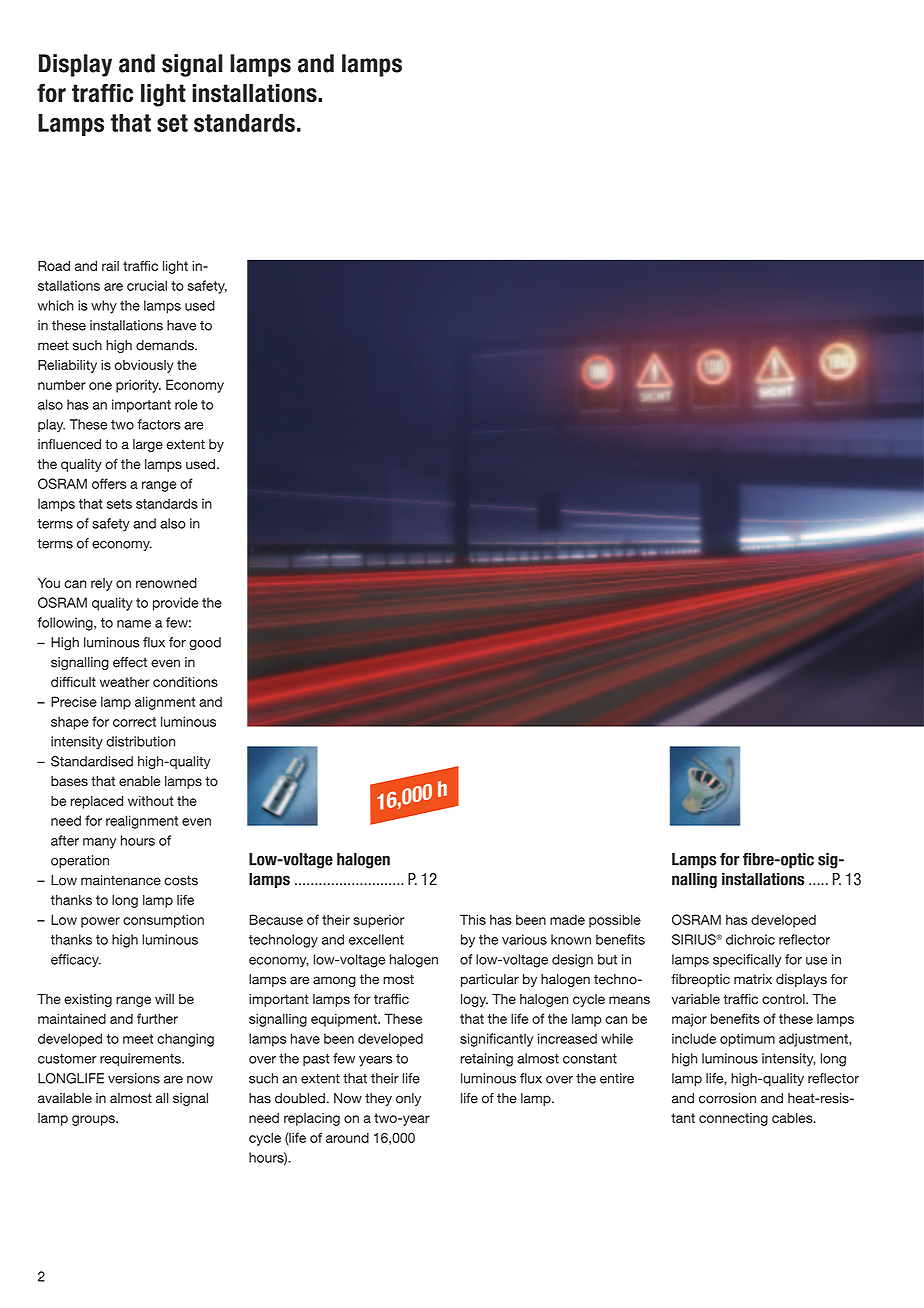 The image size is (924, 1308). I want to click on demands, so click(166, 345).
